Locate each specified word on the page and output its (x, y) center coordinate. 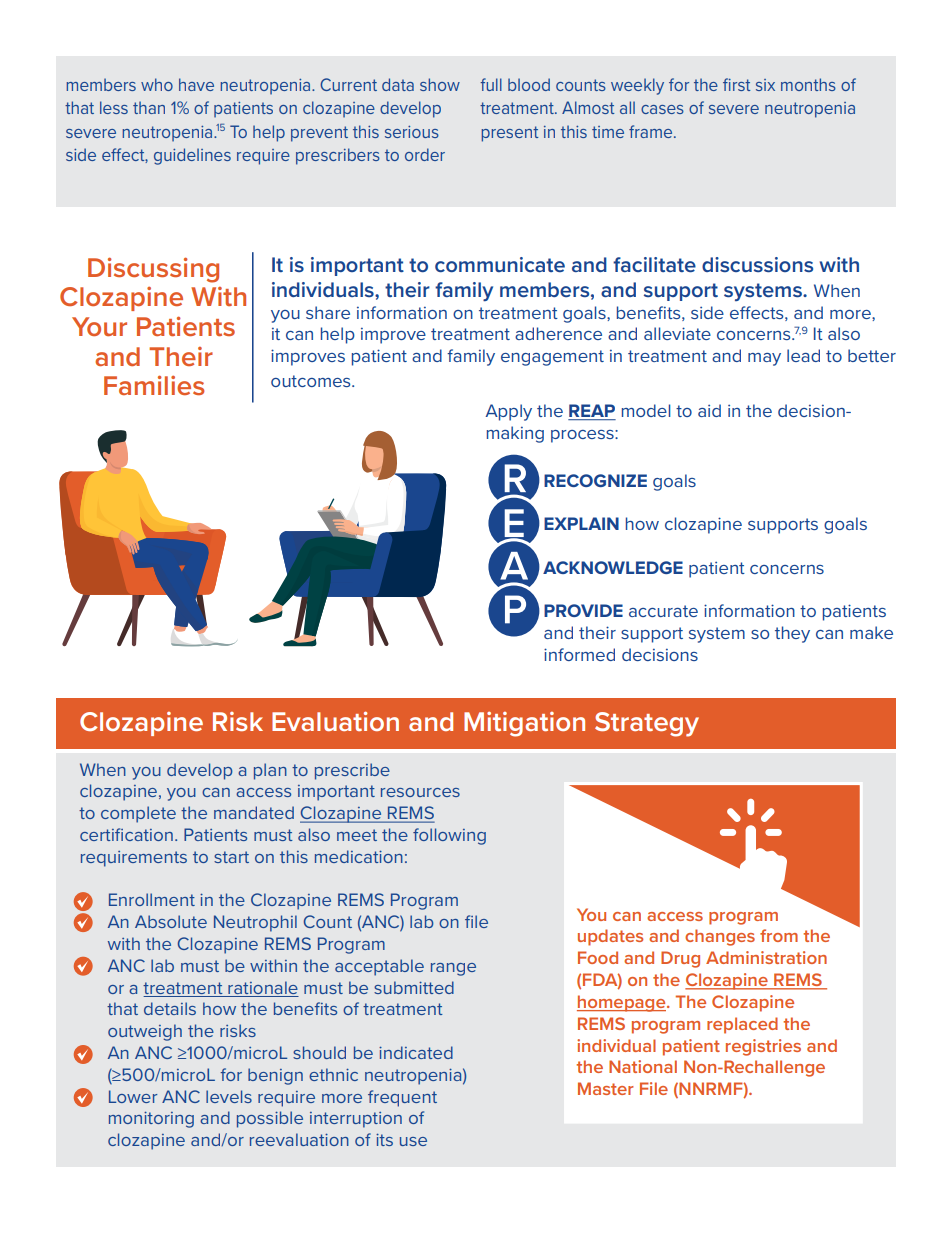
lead (803, 355)
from (779, 935)
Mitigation (524, 724)
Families (154, 385)
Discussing (153, 270)
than (149, 107)
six (765, 85)
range (453, 969)
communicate (500, 264)
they (792, 634)
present (509, 134)
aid (709, 410)
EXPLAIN (581, 523)
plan (270, 771)
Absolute (171, 921)
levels (229, 1096)
